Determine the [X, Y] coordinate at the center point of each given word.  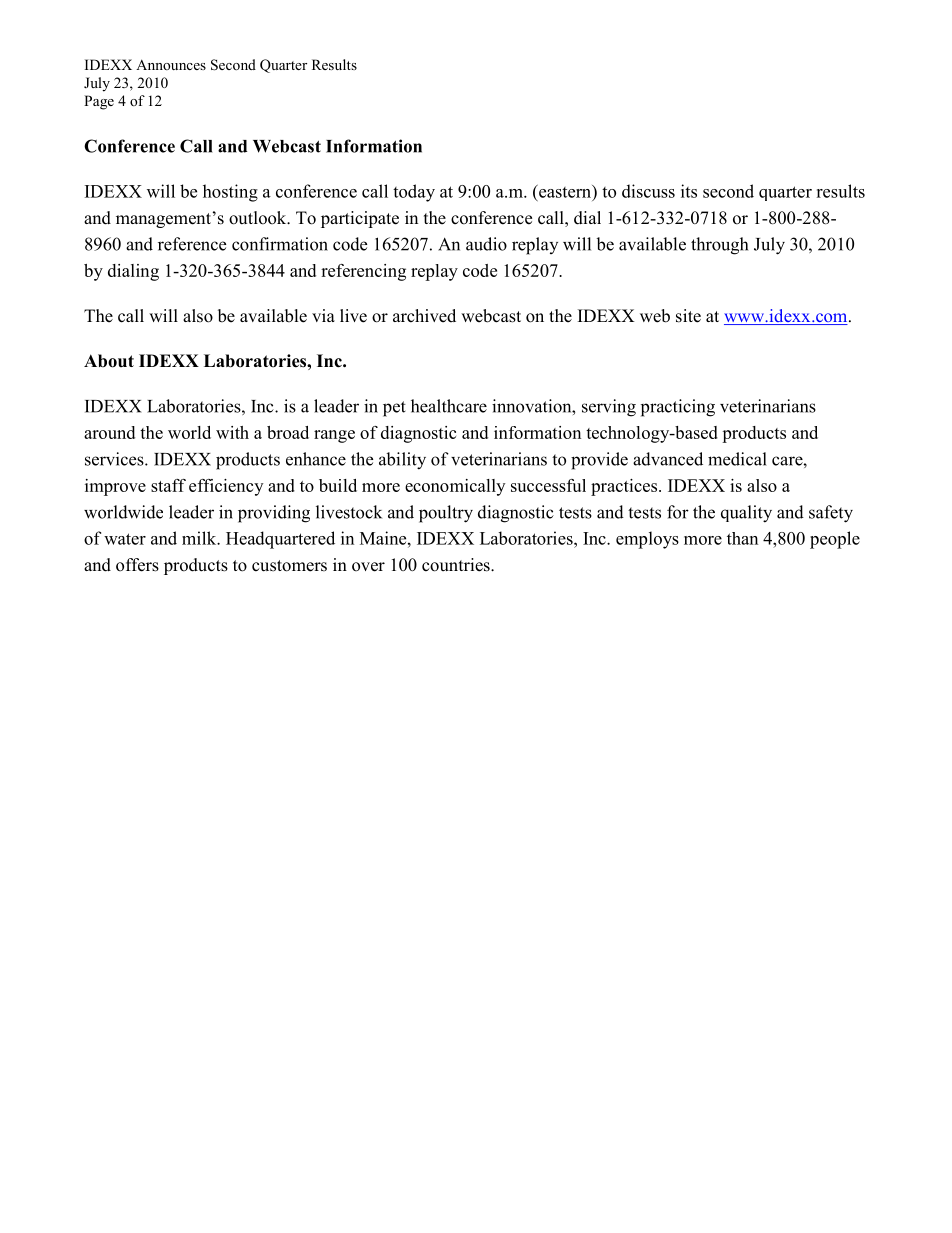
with [232, 432]
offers [137, 565]
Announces [171, 64]
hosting [230, 193]
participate [360, 219]
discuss [648, 191]
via [323, 315]
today [414, 193]
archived [424, 316]
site [688, 316]
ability [402, 461]
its [689, 191]
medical [737, 459]
